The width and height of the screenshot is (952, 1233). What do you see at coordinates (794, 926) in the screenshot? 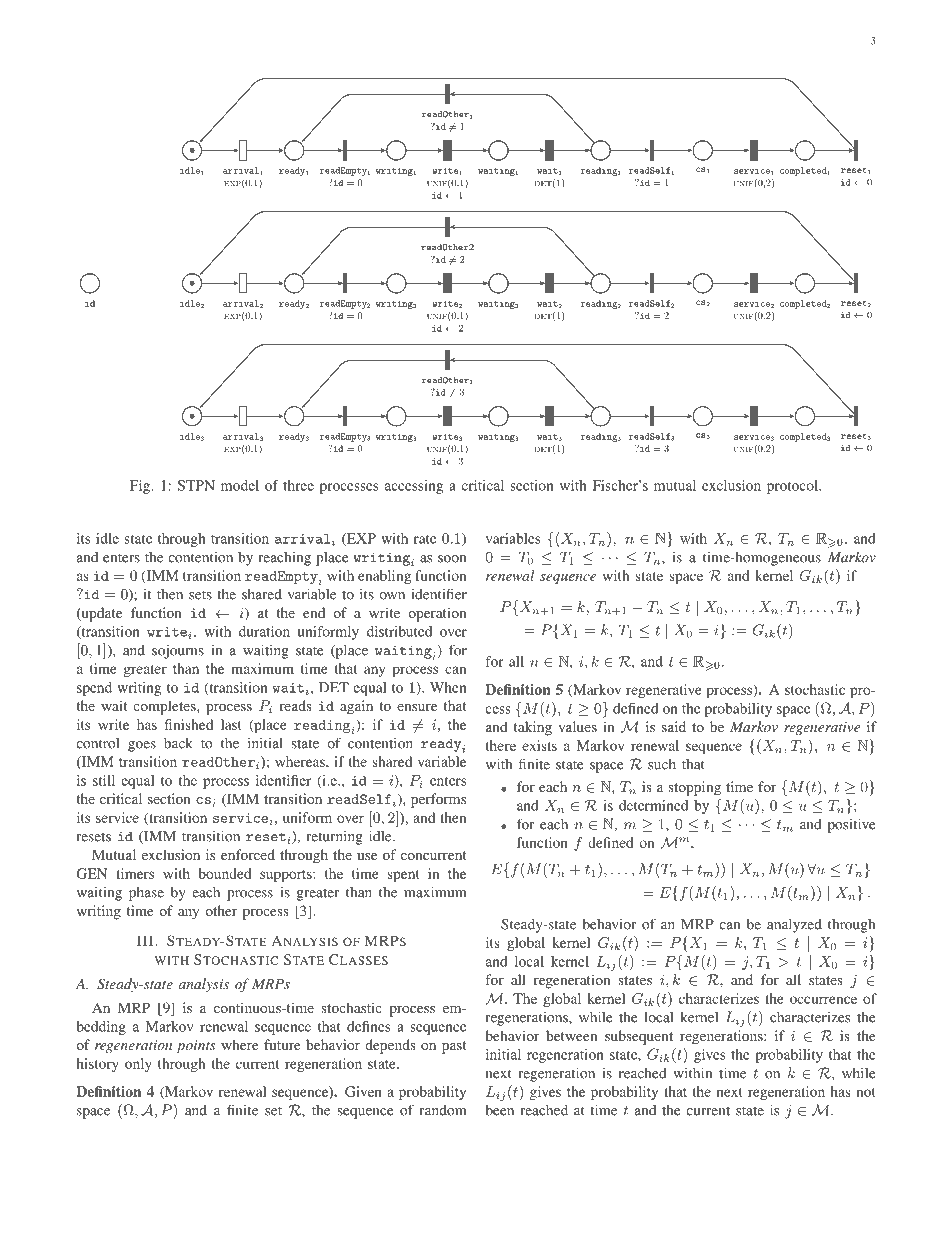
I see `analyzed` at bounding box center [794, 926].
